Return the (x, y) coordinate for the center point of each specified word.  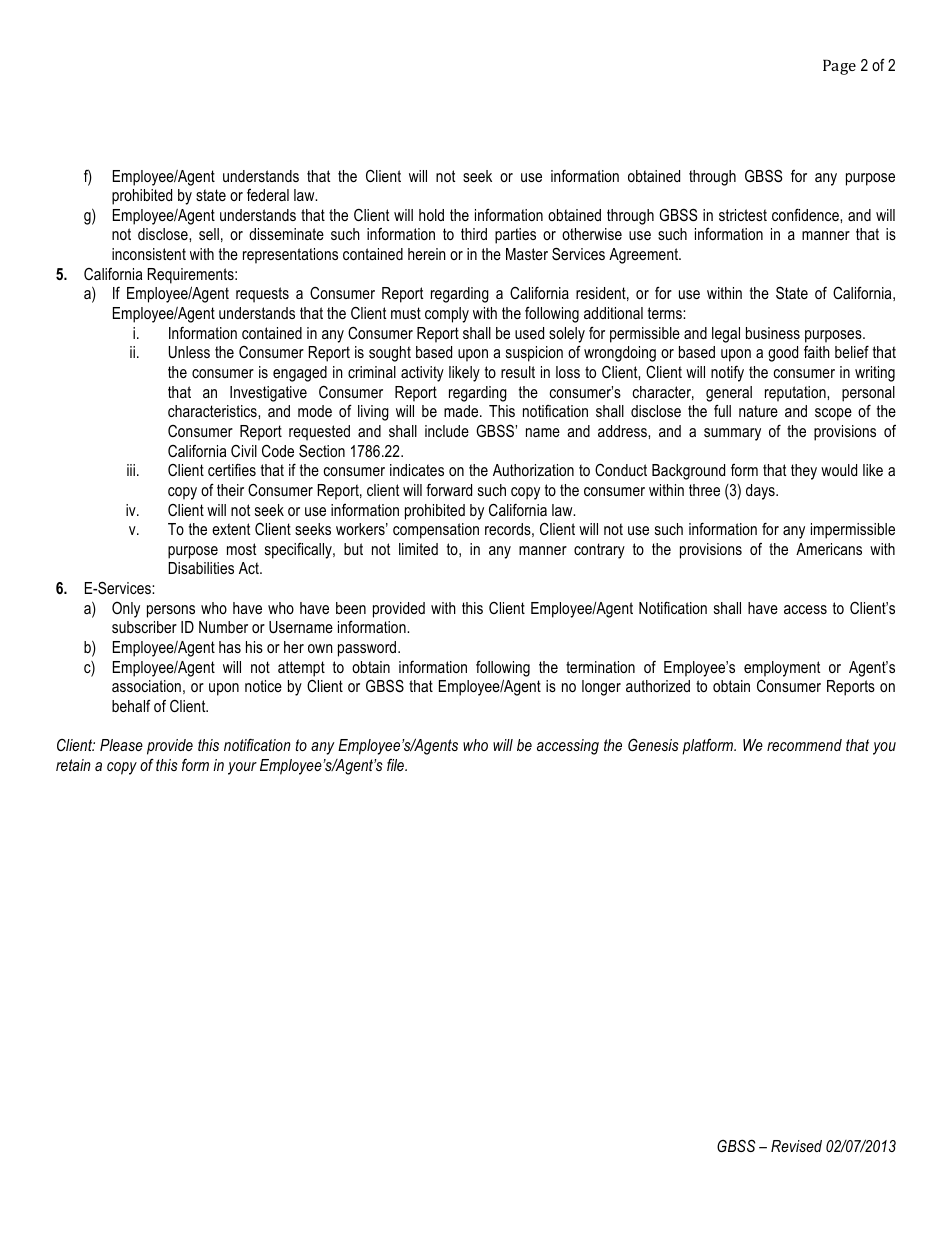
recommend (804, 745)
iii (131, 470)
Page (839, 67)
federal (268, 195)
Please (121, 745)
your (242, 768)
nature (758, 411)
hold (431, 215)
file (397, 765)
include (447, 431)
